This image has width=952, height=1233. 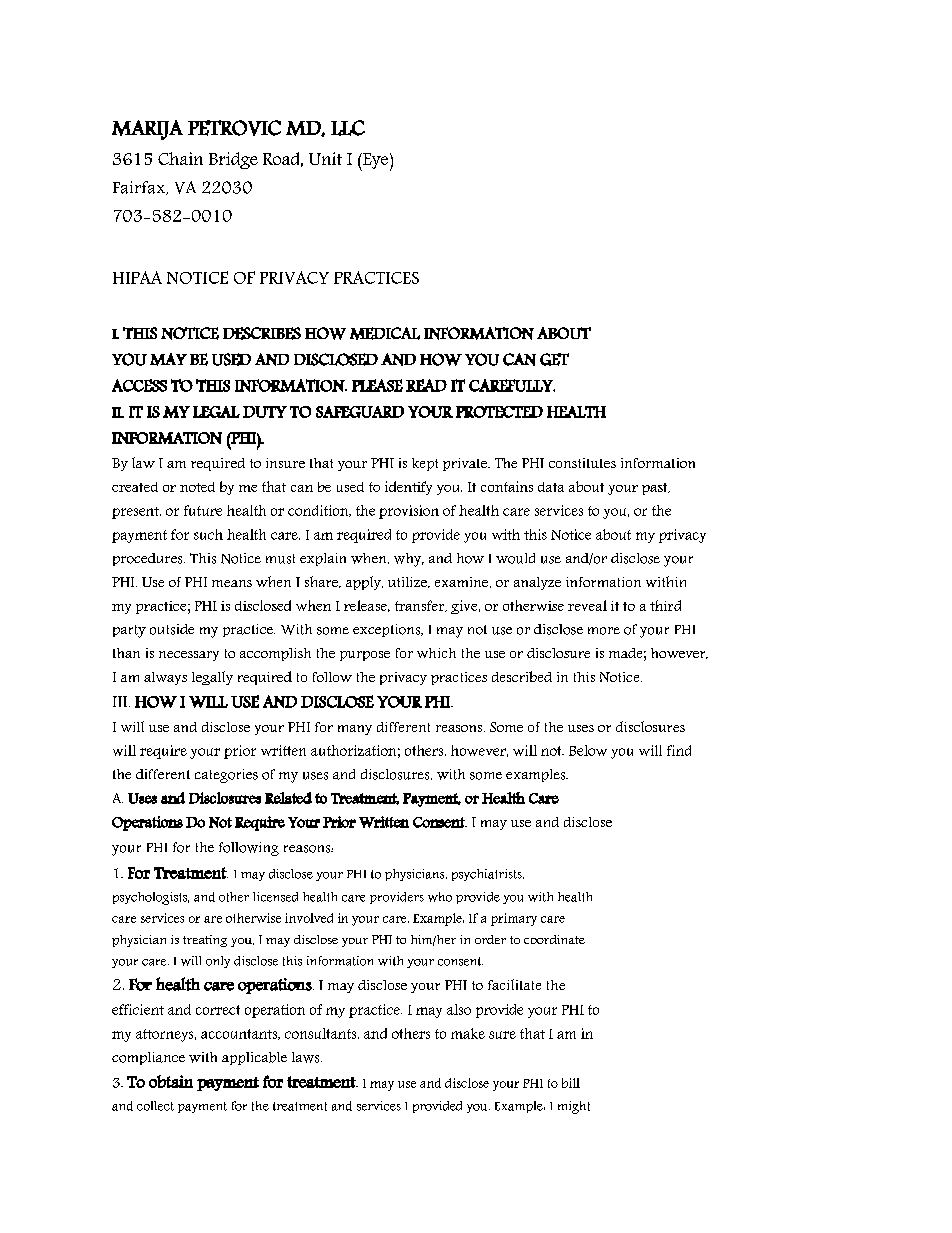 What do you see at coordinates (571, 1083) in the image?
I see `bill` at bounding box center [571, 1083].
